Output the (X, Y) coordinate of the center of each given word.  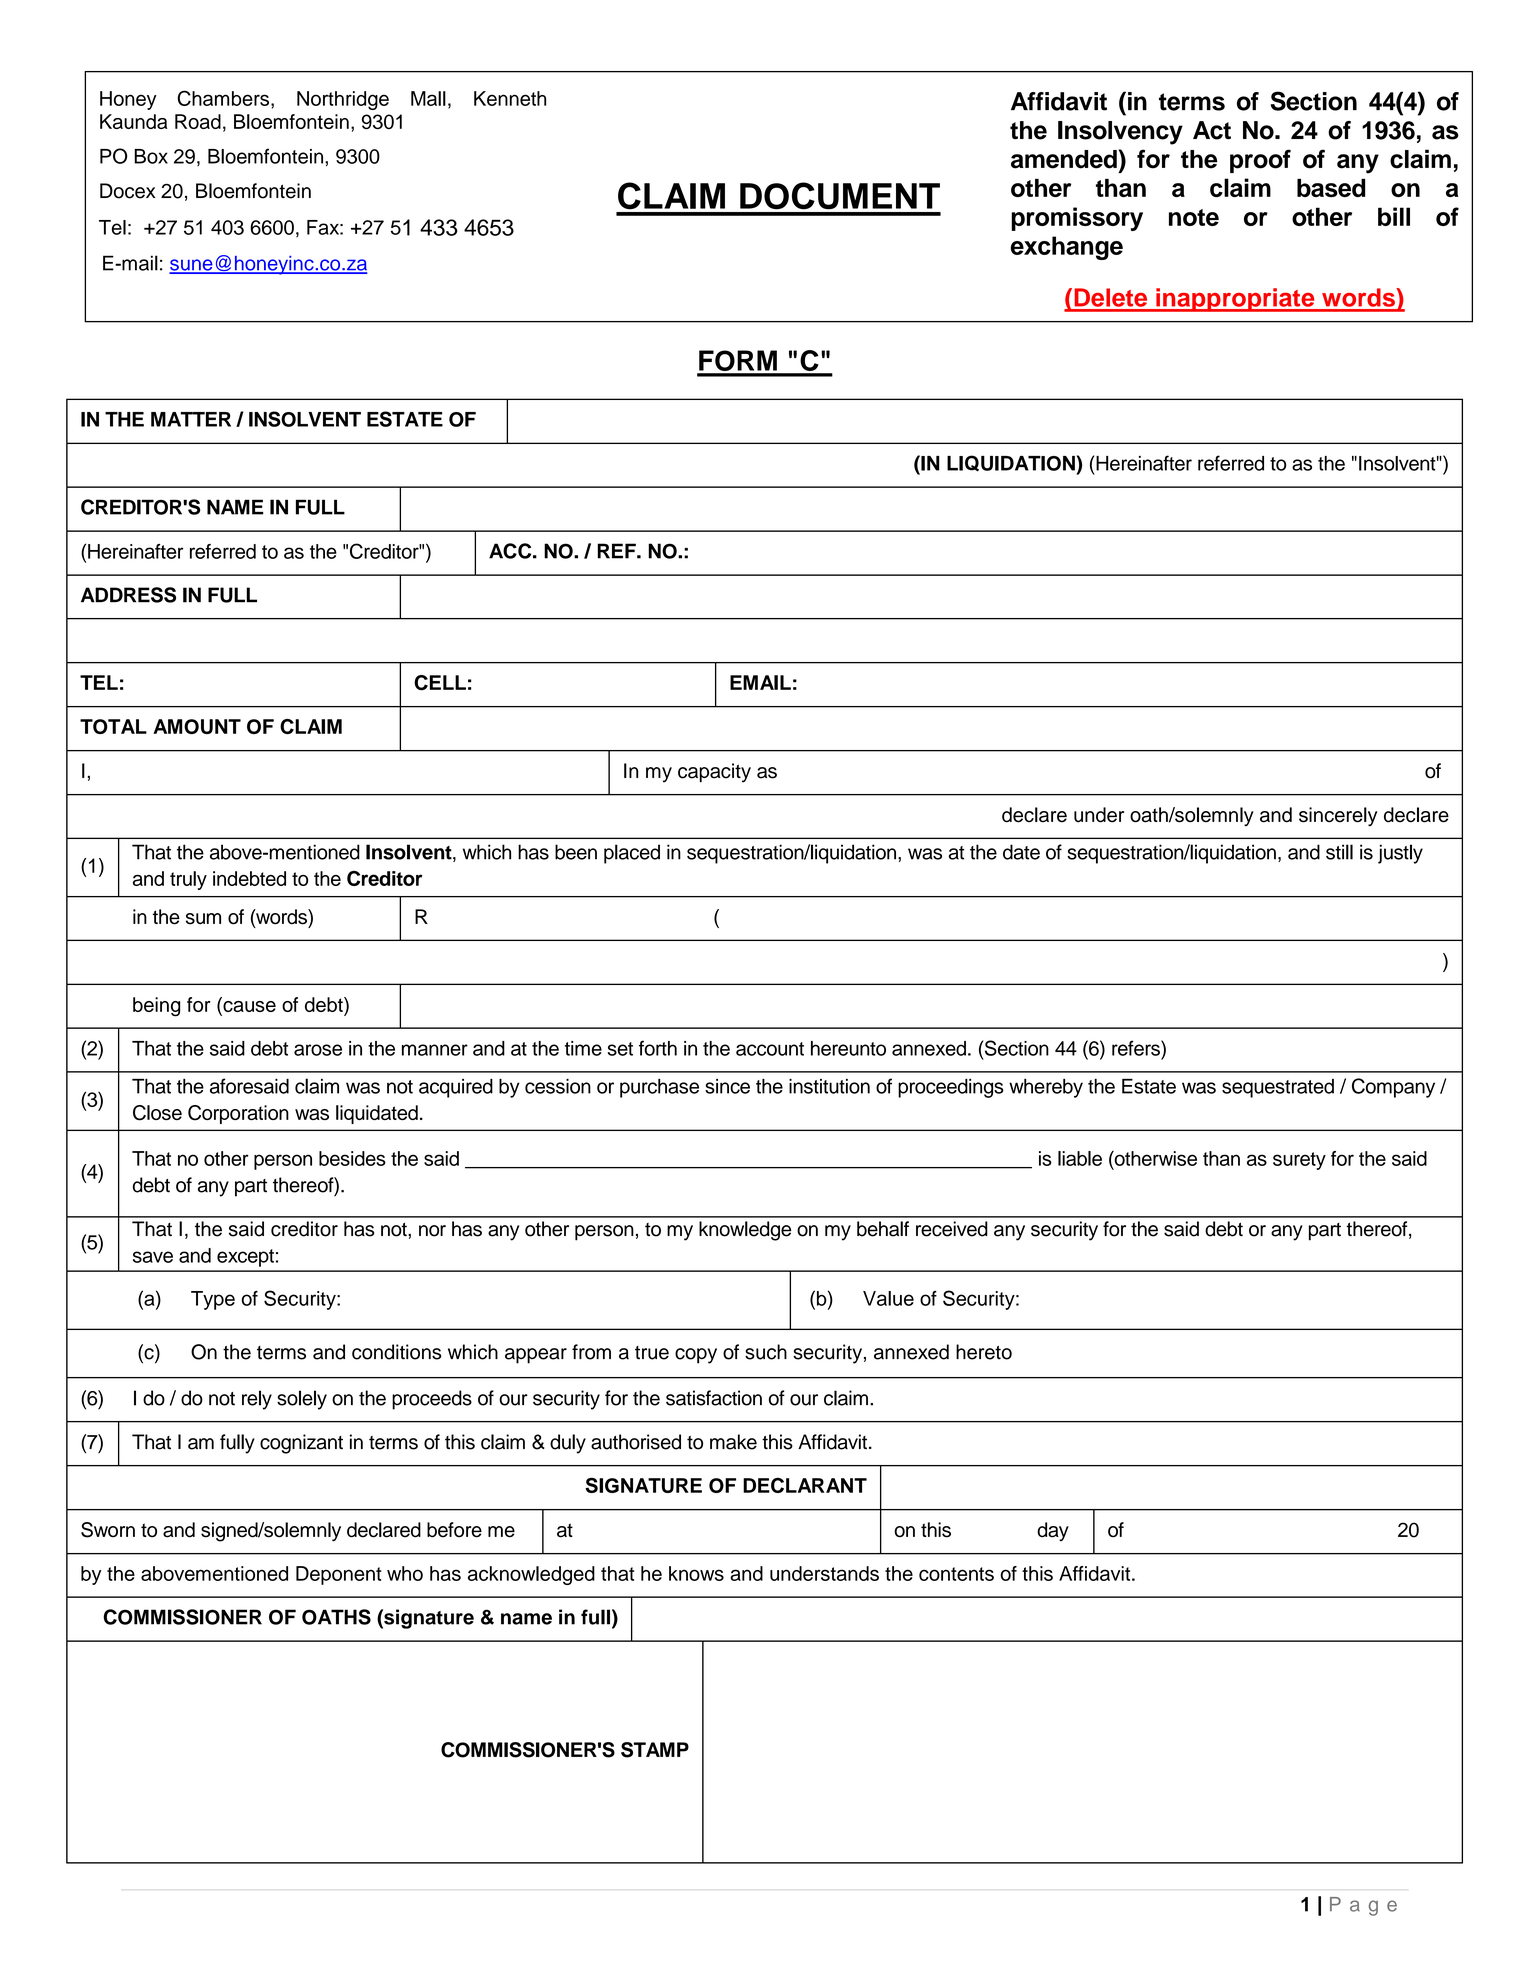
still (1339, 852)
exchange (1067, 248)
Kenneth (510, 98)
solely (302, 1400)
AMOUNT (197, 726)
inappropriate (1235, 300)
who (405, 1573)
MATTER (191, 419)
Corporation (238, 1114)
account (770, 1049)
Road (198, 121)
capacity (714, 773)
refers (1137, 1048)
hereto (984, 1352)
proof (1260, 161)
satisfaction (714, 1398)
